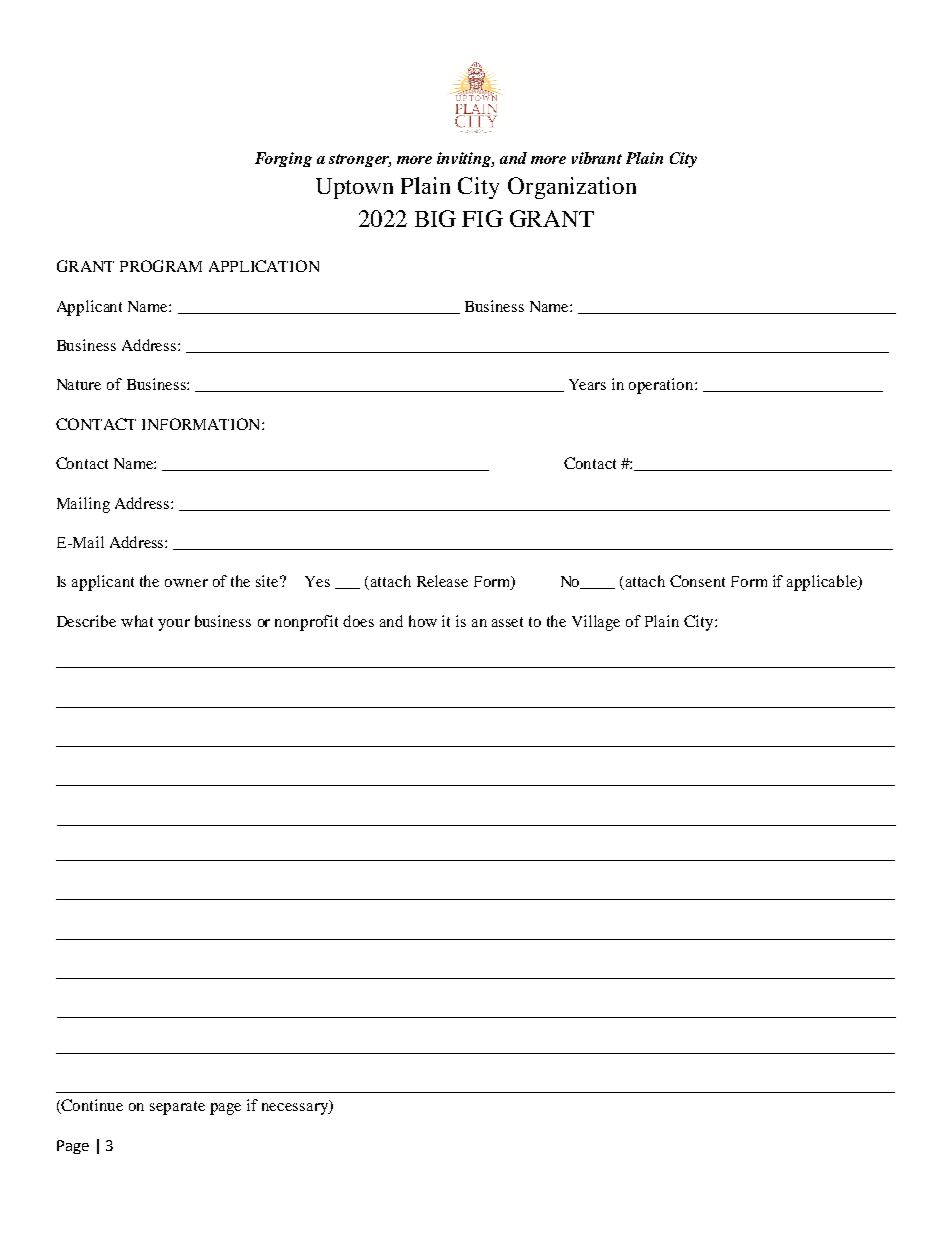 The image size is (952, 1233). Describe the element at coordinates (596, 623) in the image. I see `Village` at that location.
